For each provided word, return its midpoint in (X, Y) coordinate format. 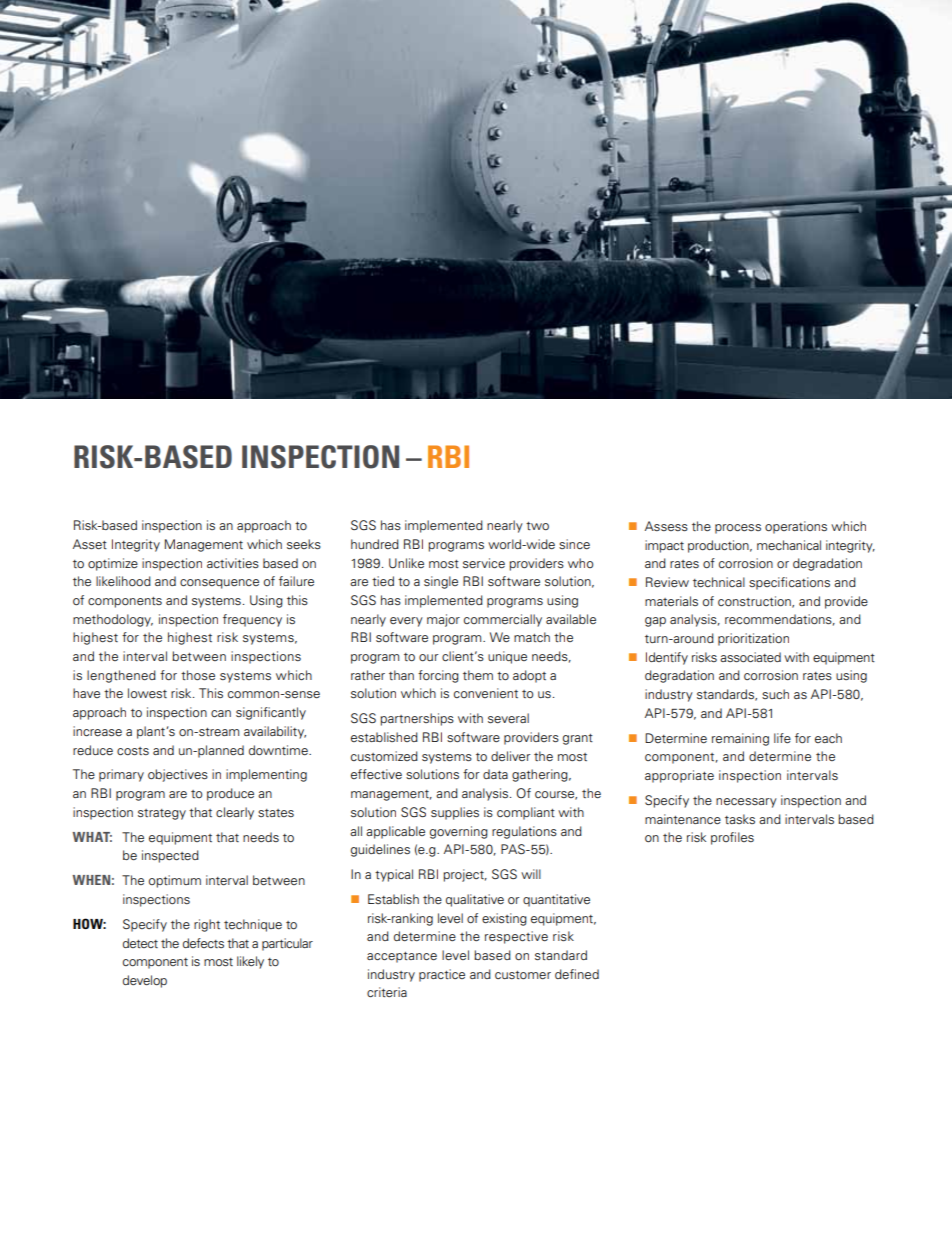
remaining (740, 739)
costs (133, 751)
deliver (511, 756)
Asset (90, 544)
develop (145, 981)
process (738, 529)
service (484, 563)
